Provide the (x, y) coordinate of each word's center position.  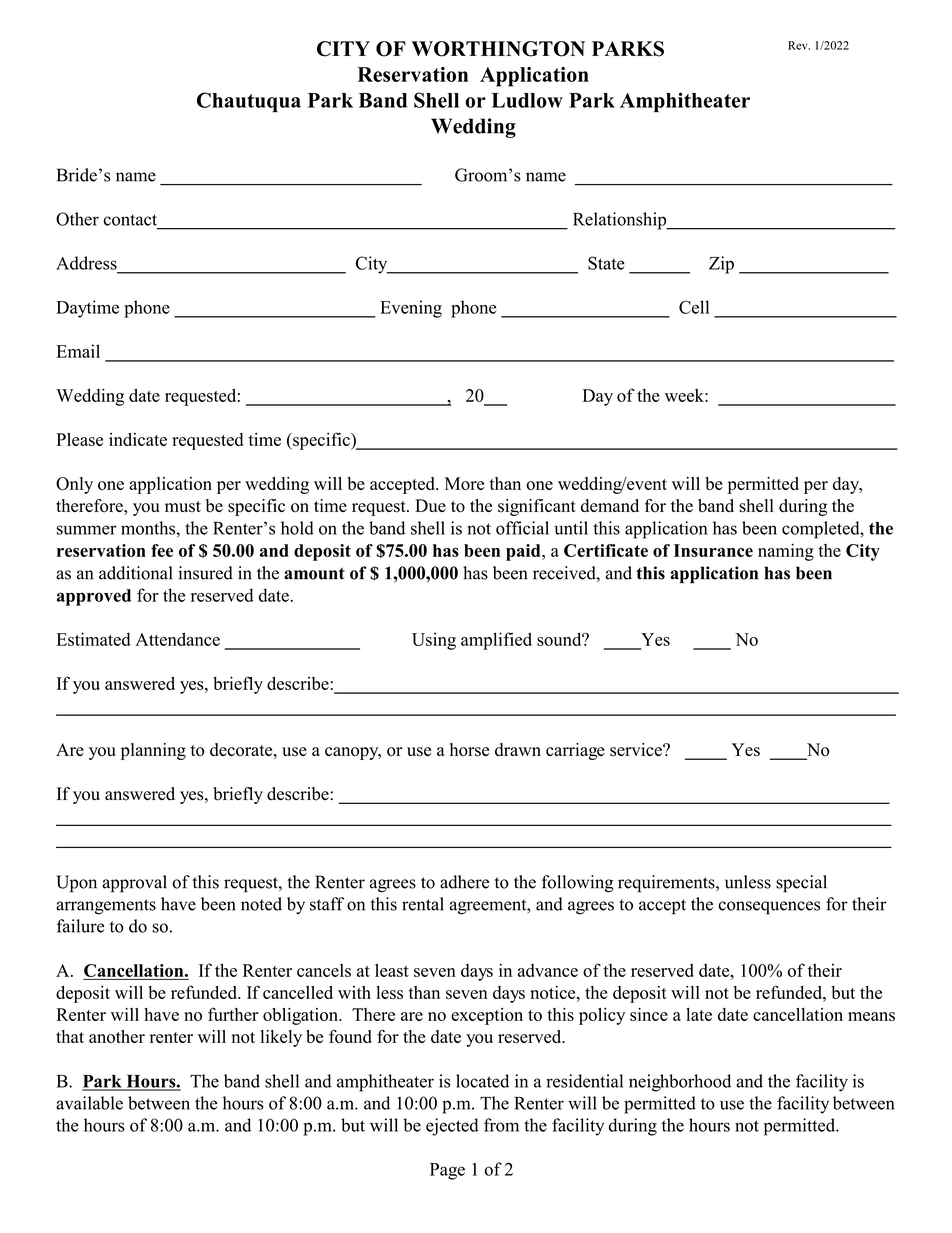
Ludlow (527, 100)
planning (153, 751)
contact (130, 220)
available (89, 1103)
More (464, 483)
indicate (138, 439)
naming (786, 552)
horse (469, 750)
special (801, 884)
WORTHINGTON (498, 49)
